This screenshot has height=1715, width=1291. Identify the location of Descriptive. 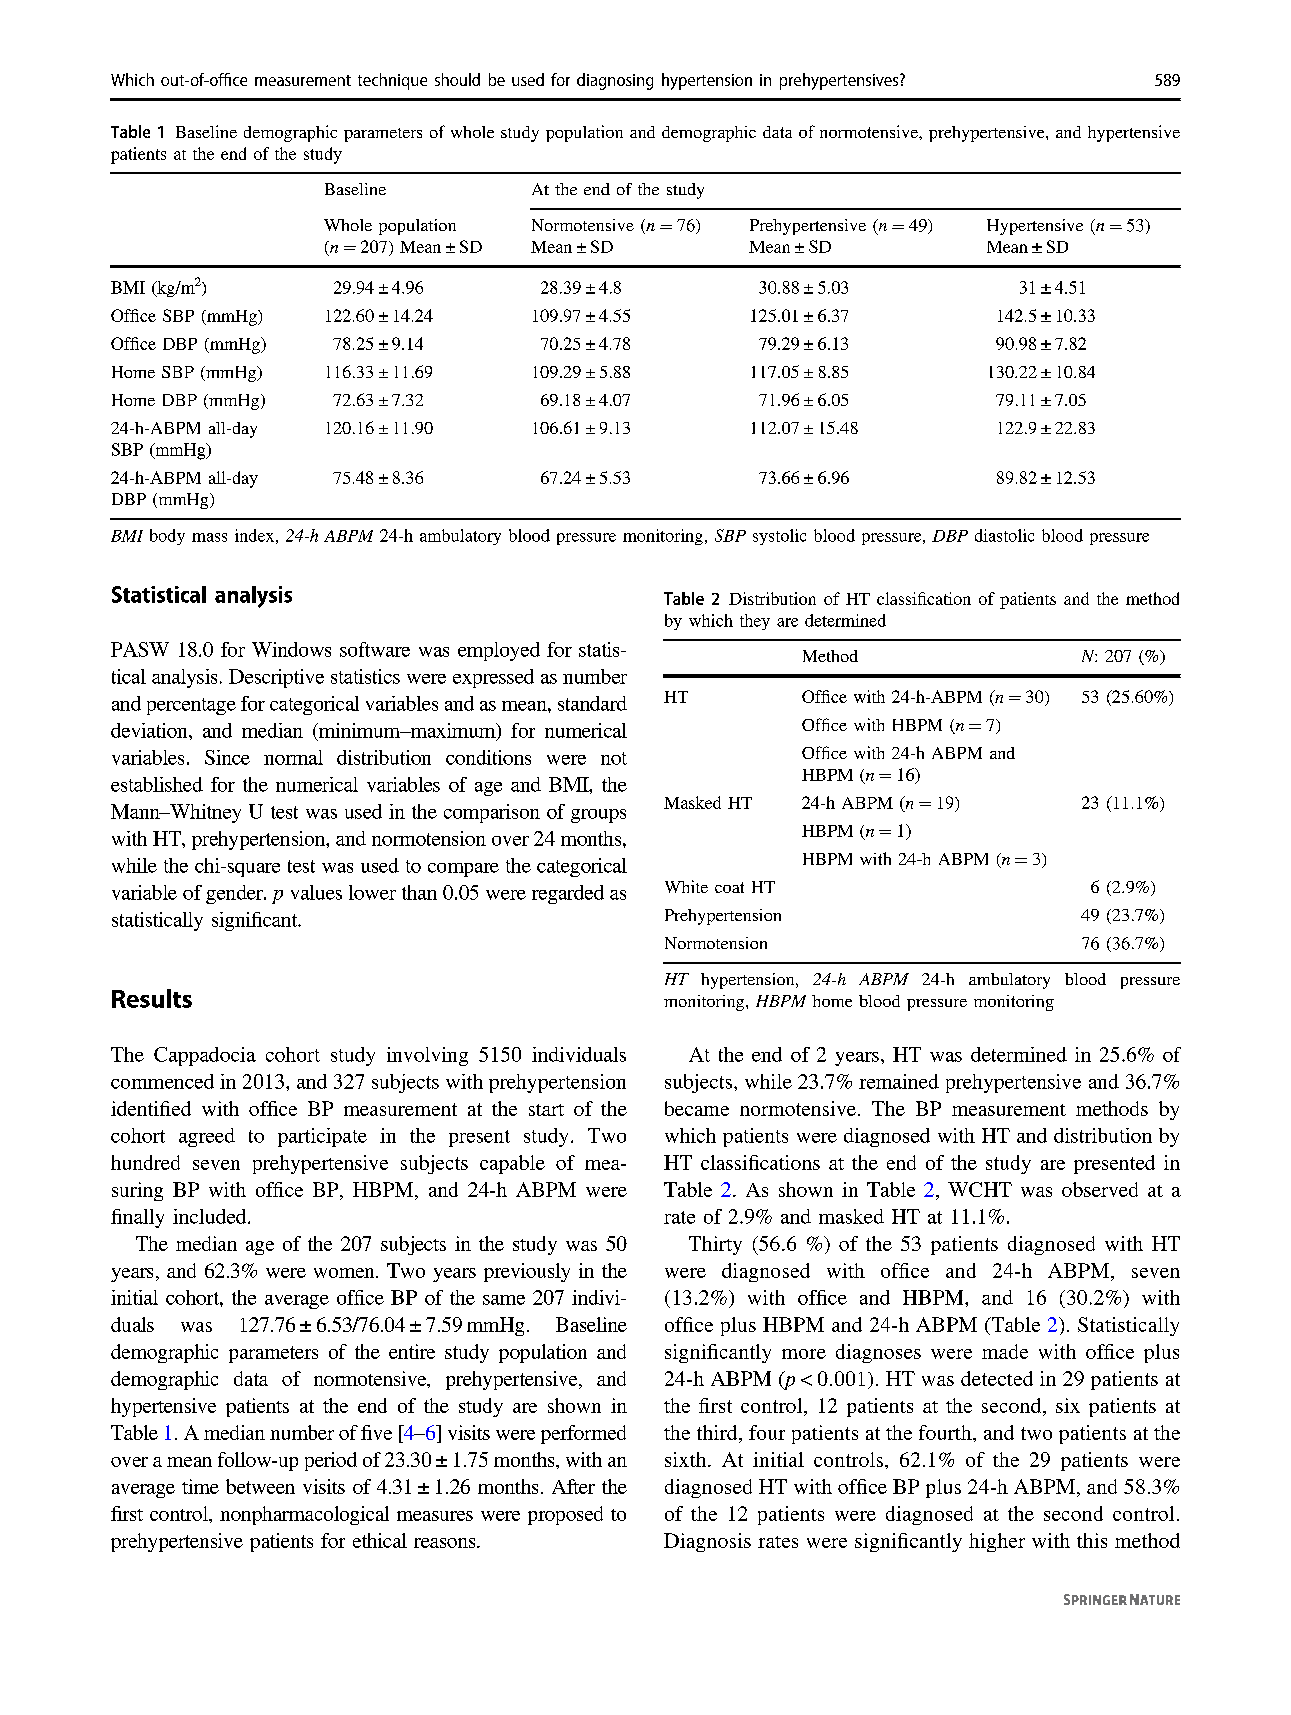
(276, 678).
